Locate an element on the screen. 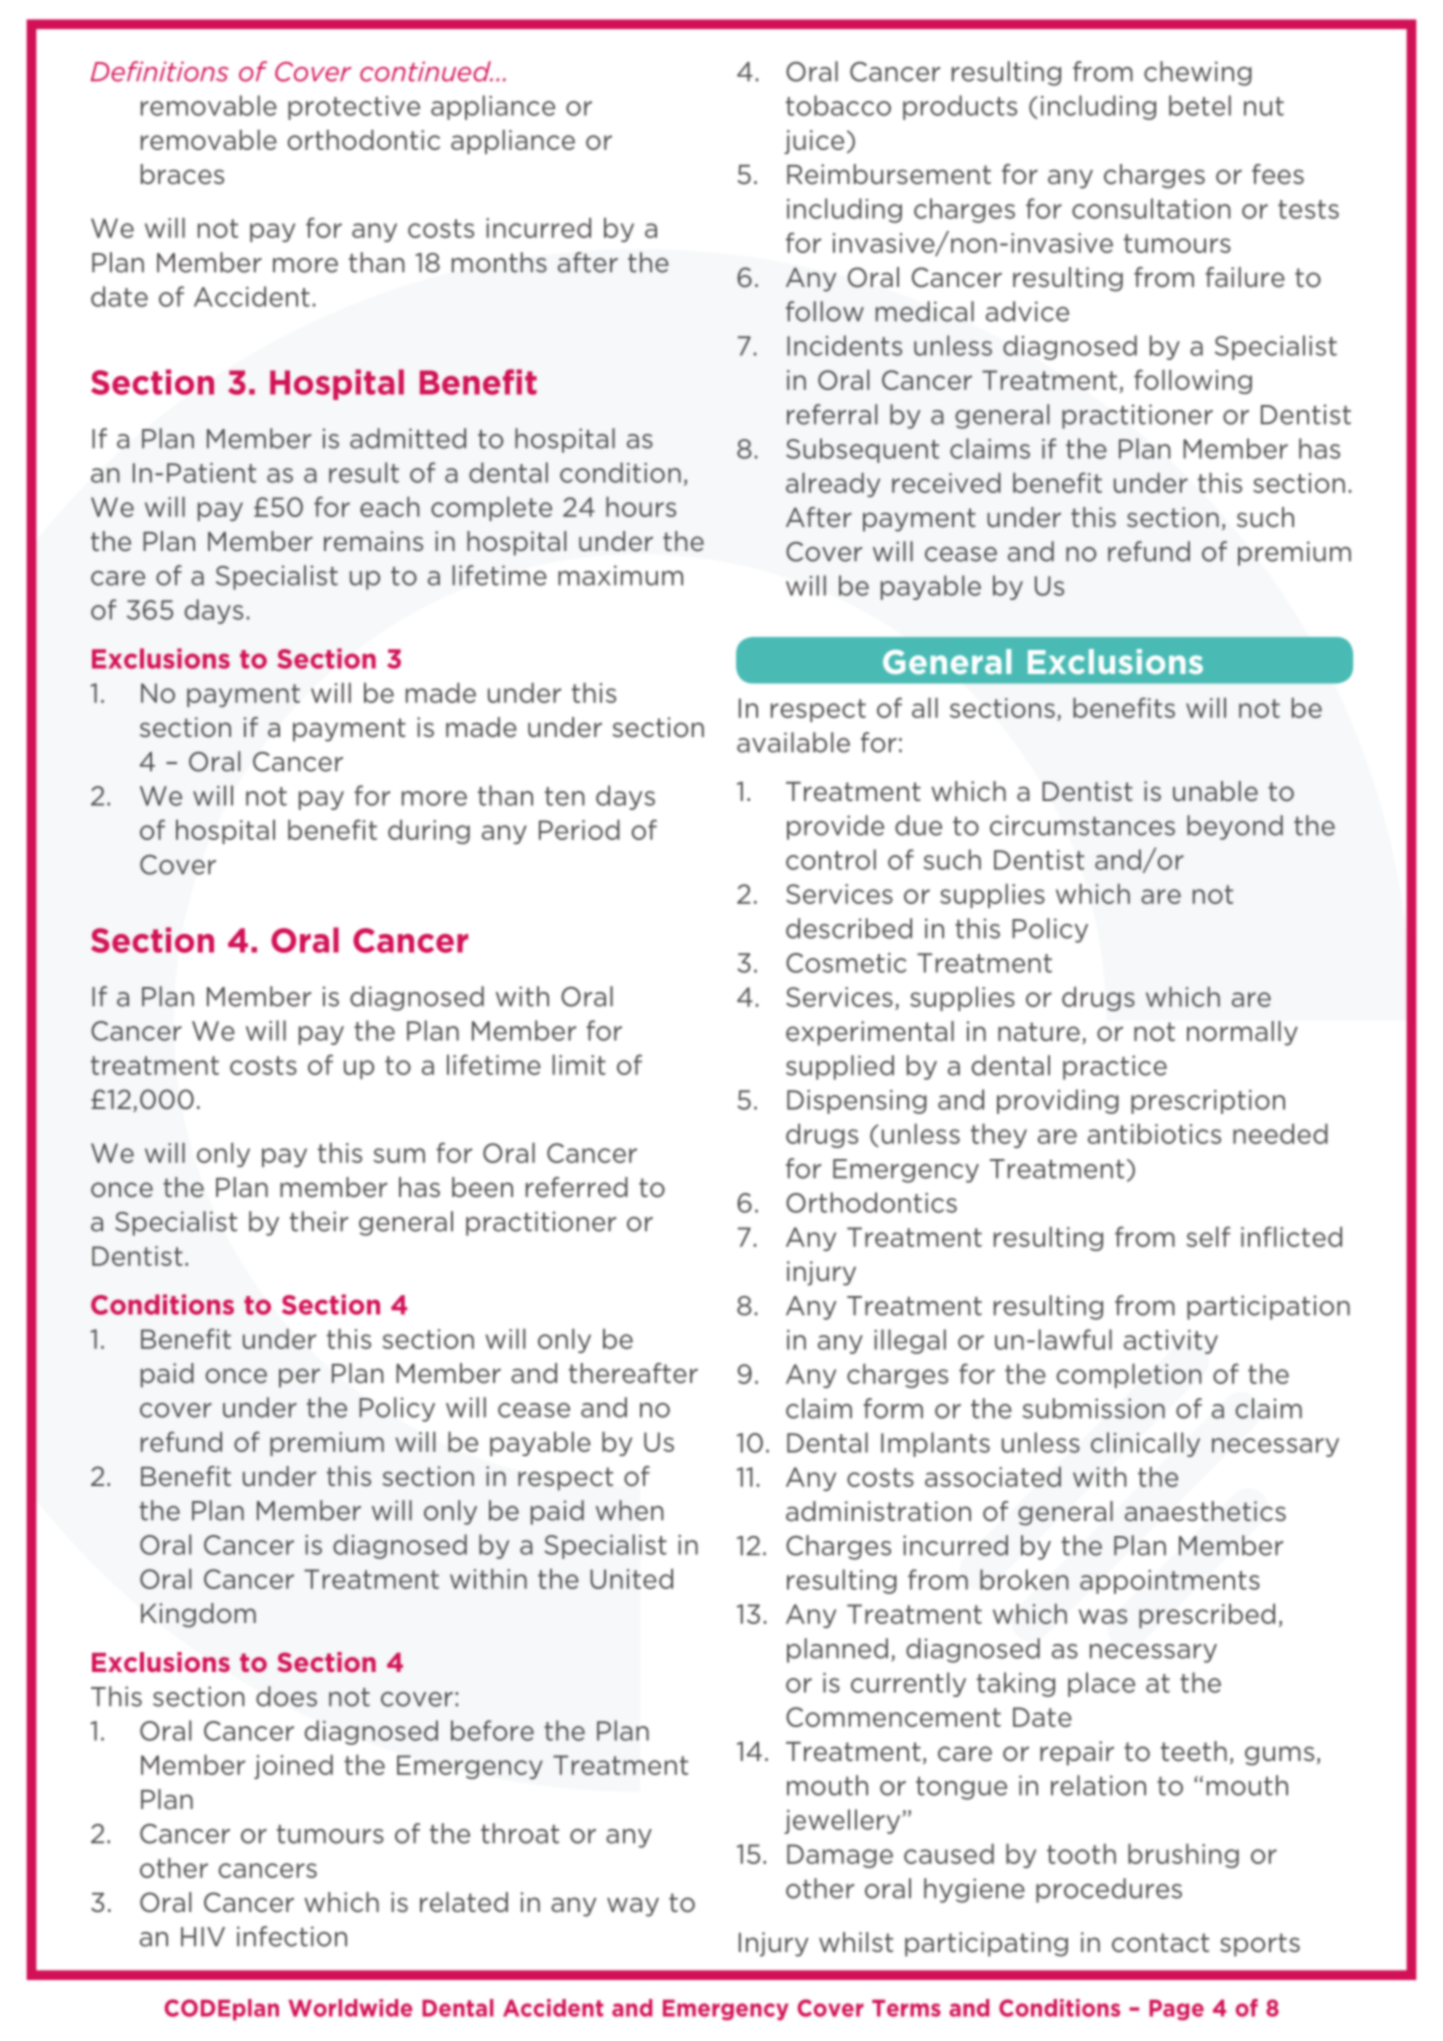  protective is located at coordinates (354, 108).
